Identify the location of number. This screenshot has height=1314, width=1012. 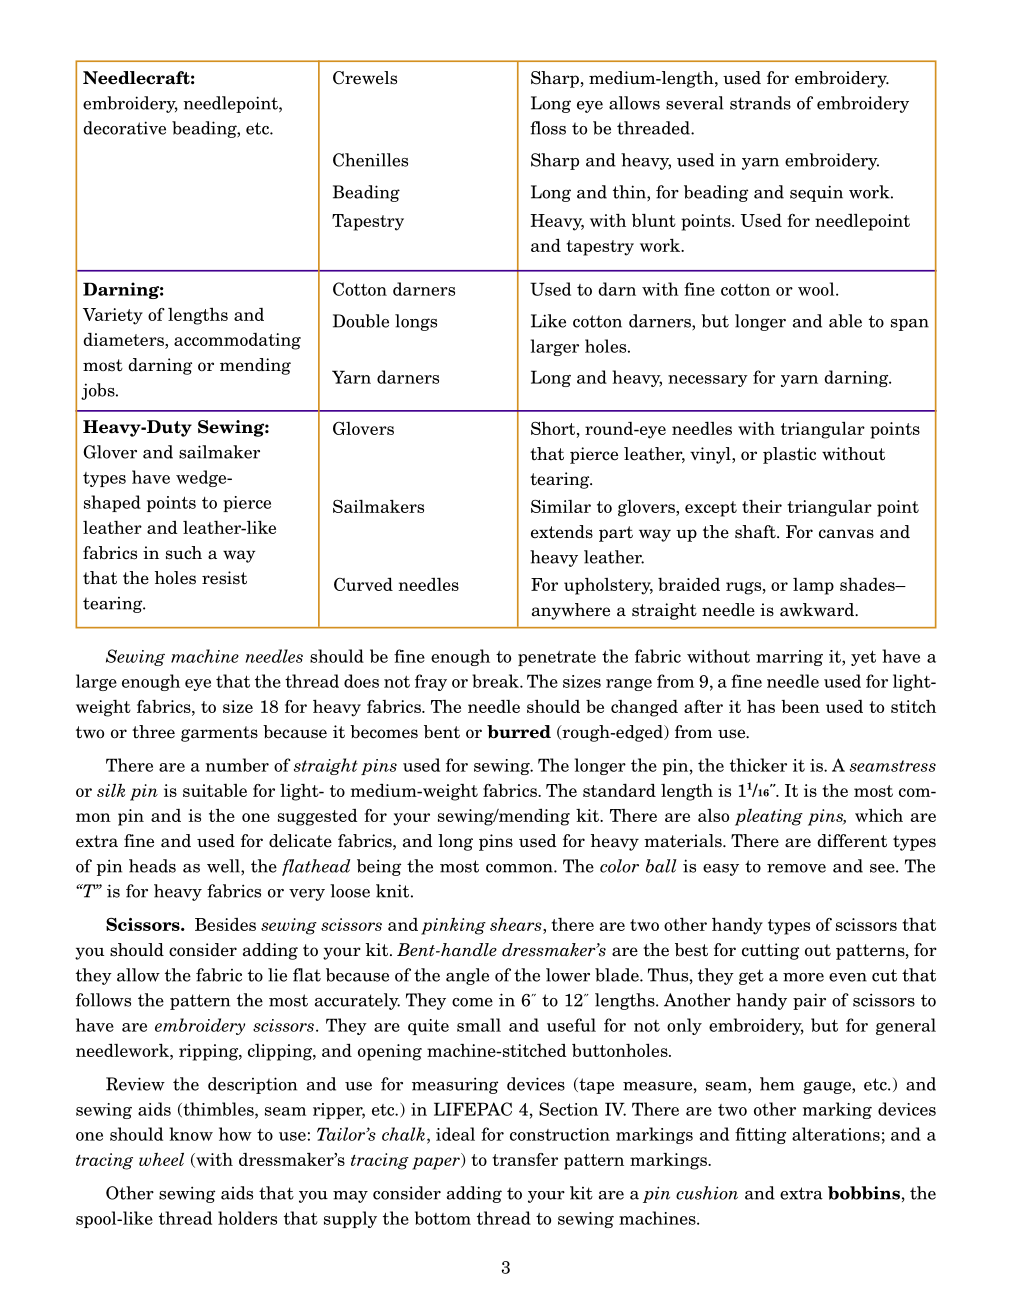
(237, 765).
